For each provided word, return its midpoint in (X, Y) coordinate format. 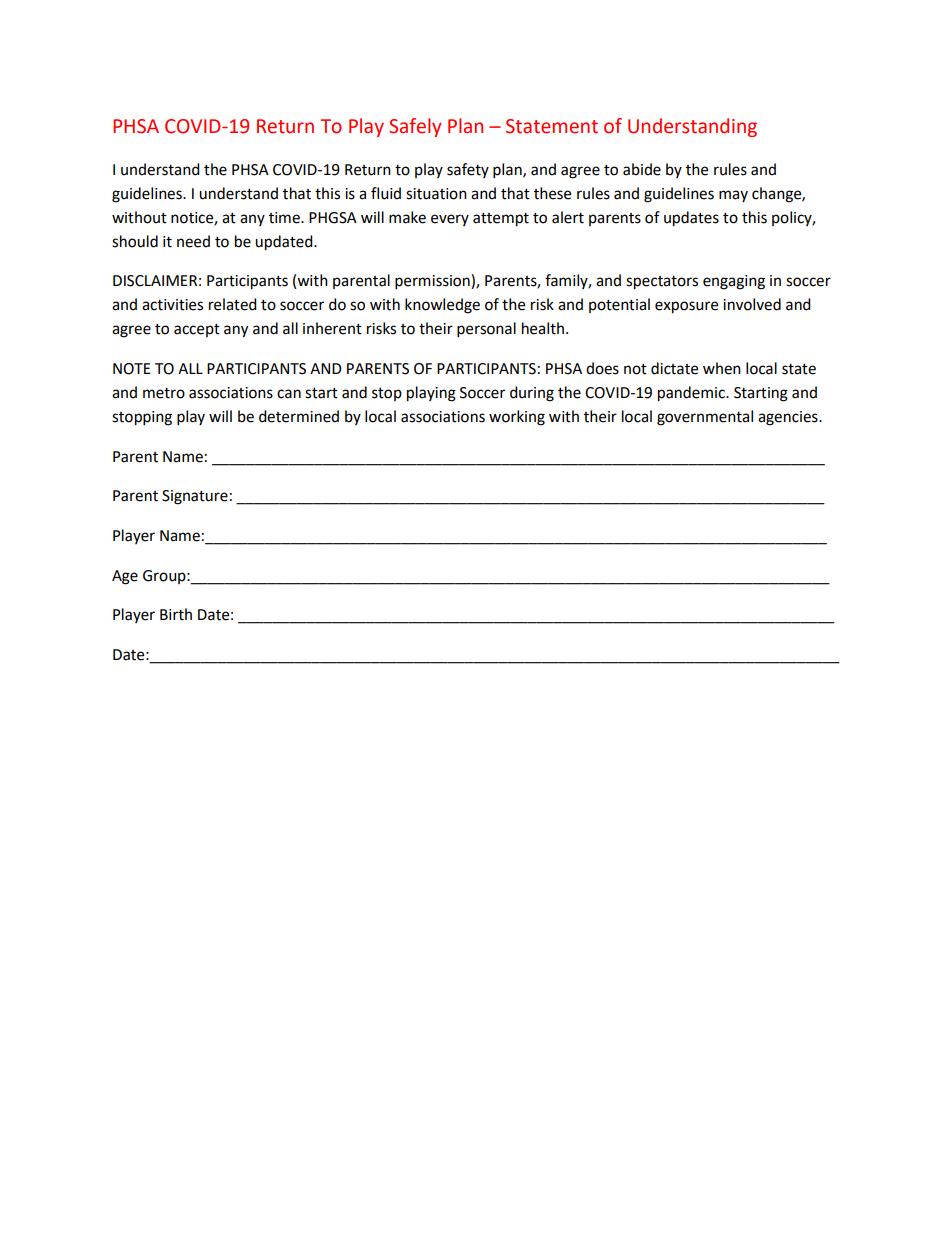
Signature (195, 497)
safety (468, 170)
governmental (705, 418)
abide (642, 169)
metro (164, 393)
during (532, 394)
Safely (415, 127)
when (722, 368)
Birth (176, 614)
